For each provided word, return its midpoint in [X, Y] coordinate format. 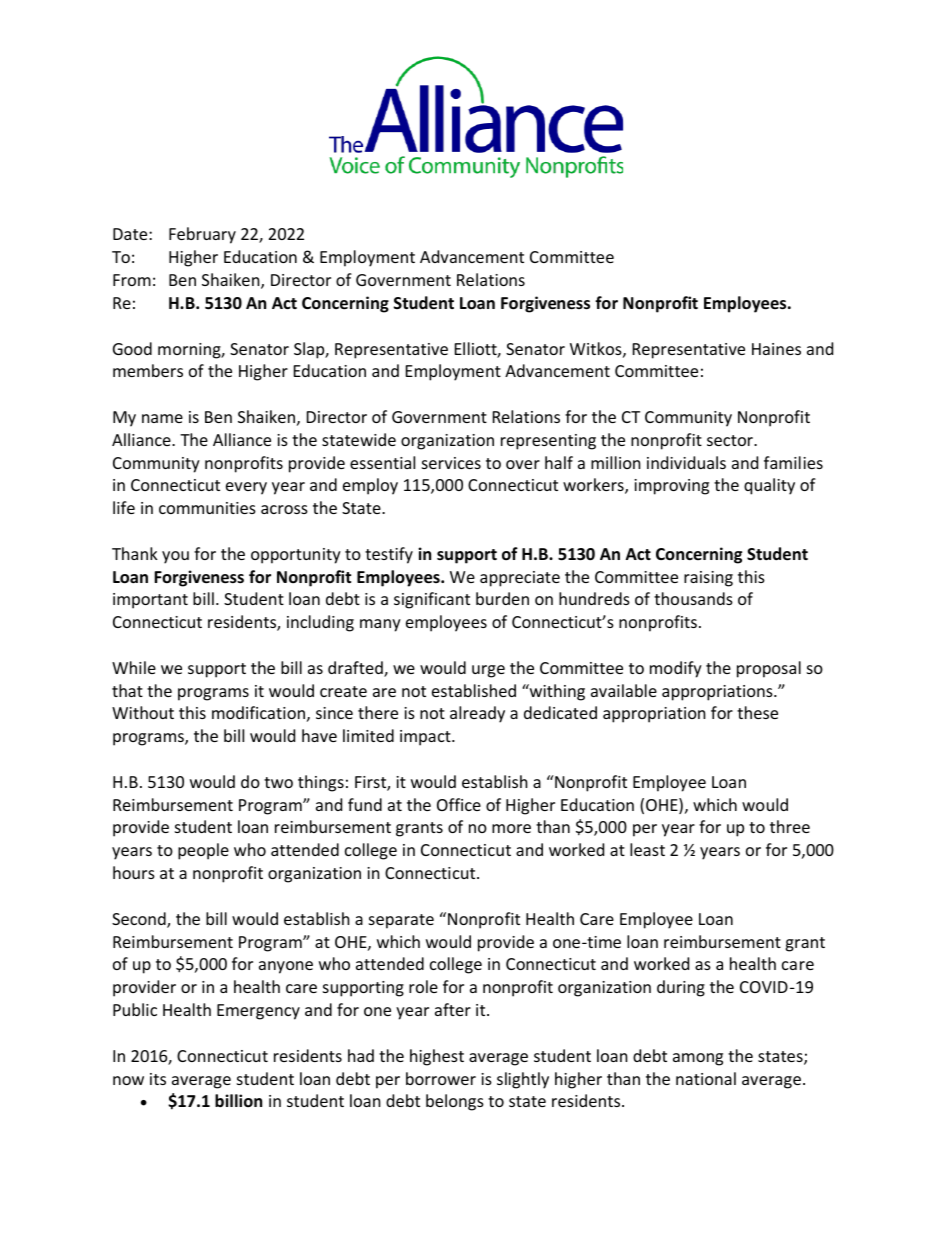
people [203, 851]
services [451, 463]
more [511, 828]
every [246, 488]
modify [676, 669]
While [134, 667]
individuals [686, 462]
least [647, 849]
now [128, 1080]
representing [548, 442]
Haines [776, 349]
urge [488, 671]
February [202, 235]
